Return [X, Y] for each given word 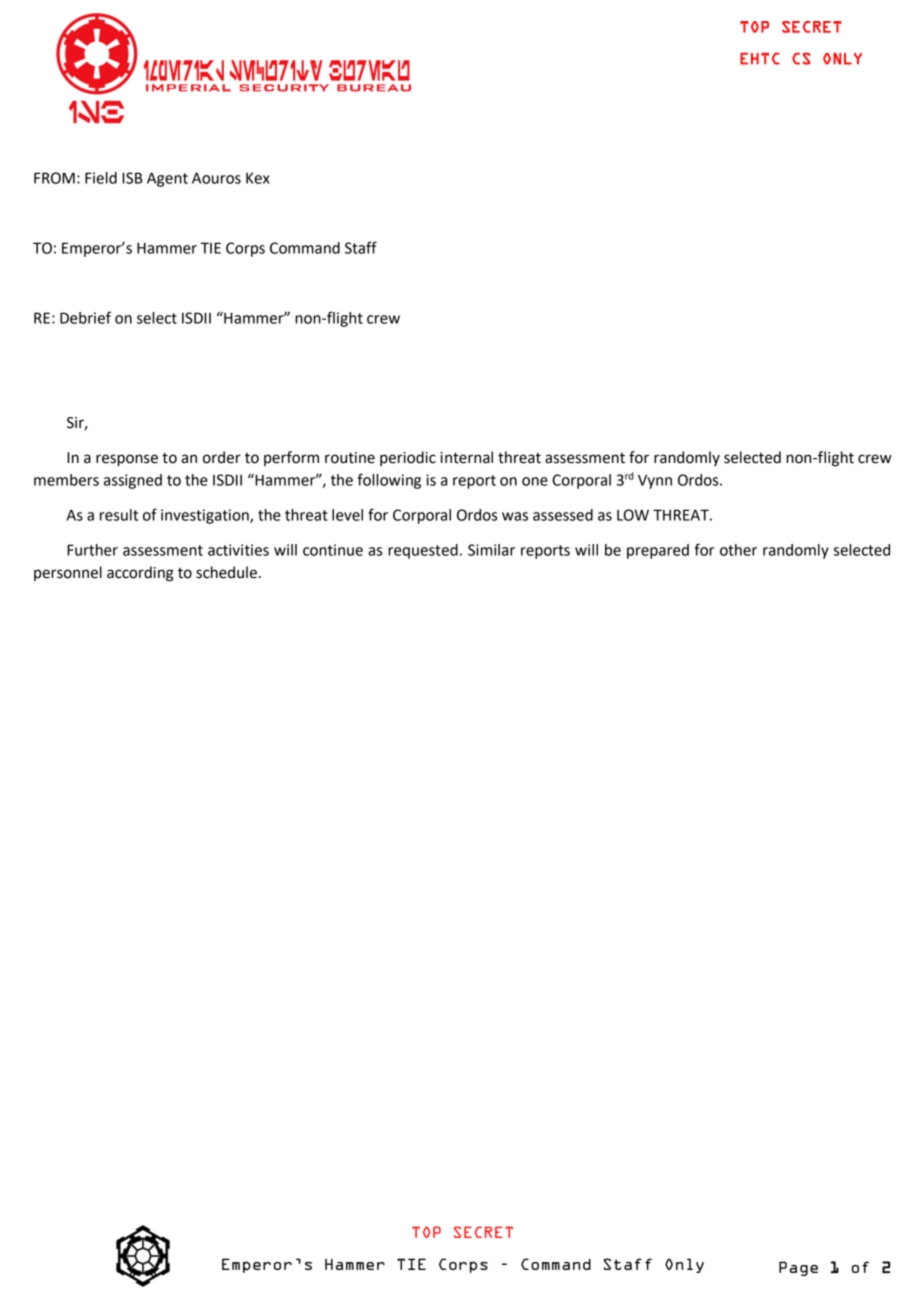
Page [798, 1268]
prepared [658, 551]
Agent [167, 179]
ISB [132, 178]
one [535, 481]
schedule [226, 572]
